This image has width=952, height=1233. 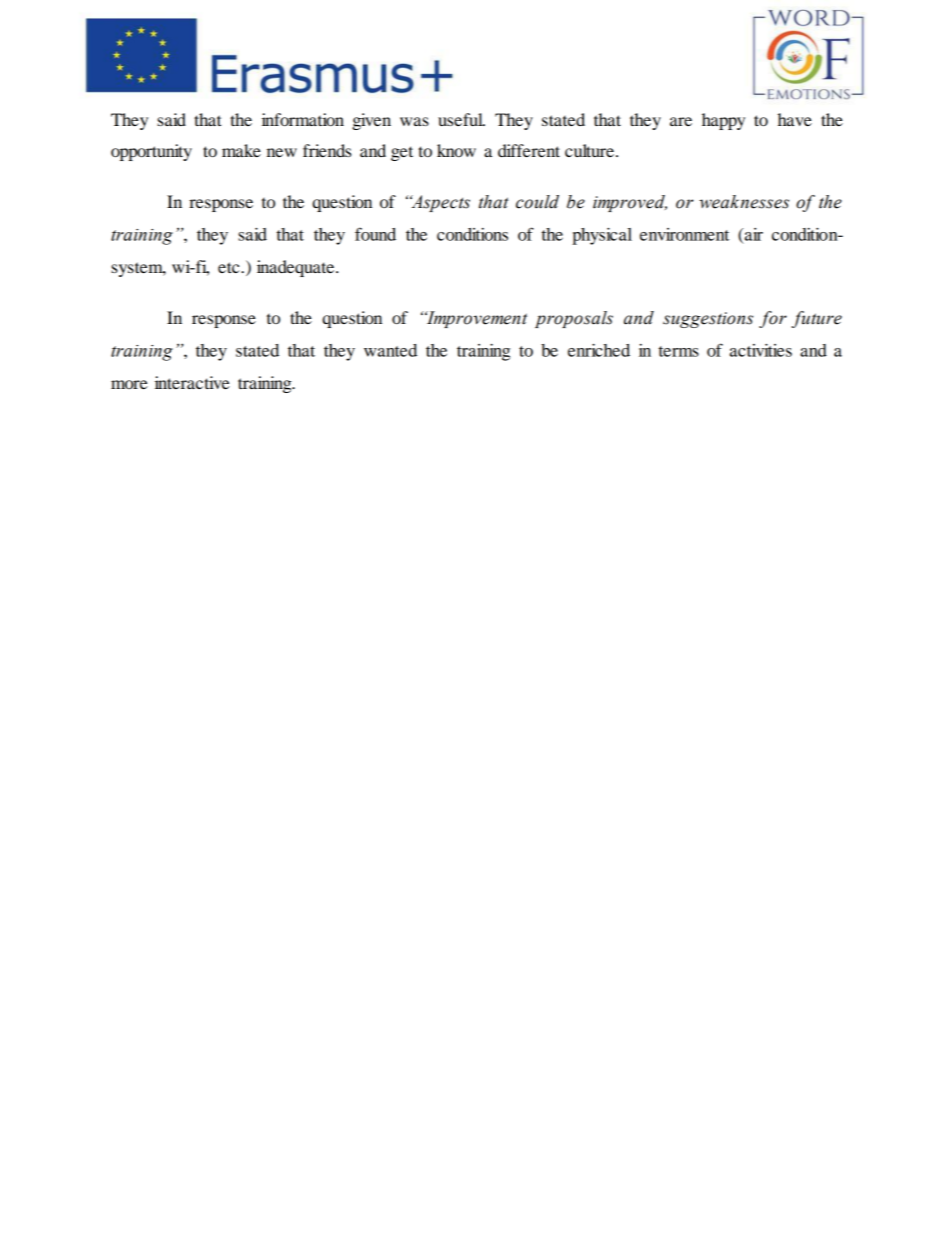 I want to click on useful, so click(x=461, y=119).
